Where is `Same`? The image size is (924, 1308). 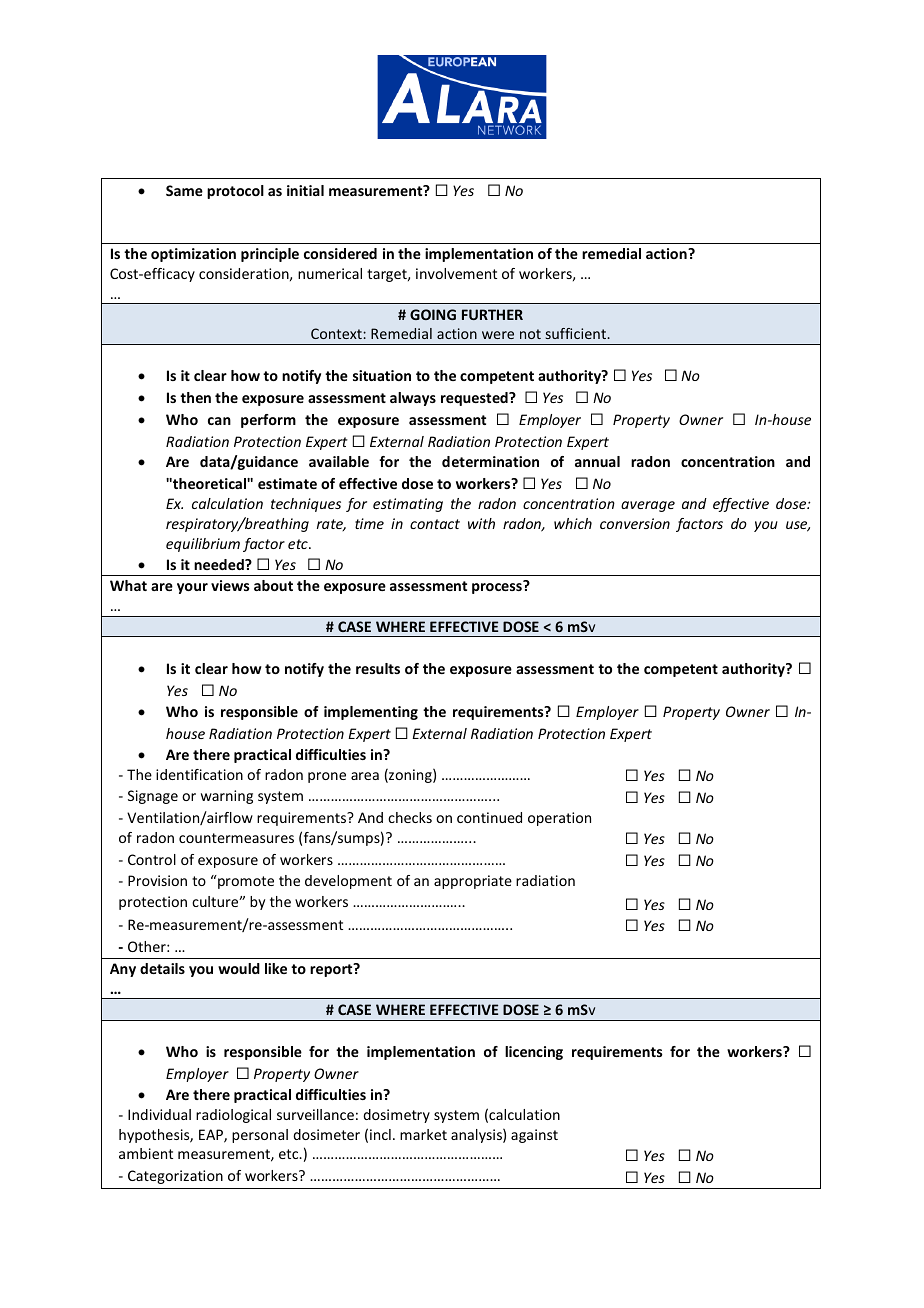 Same is located at coordinates (184, 190).
